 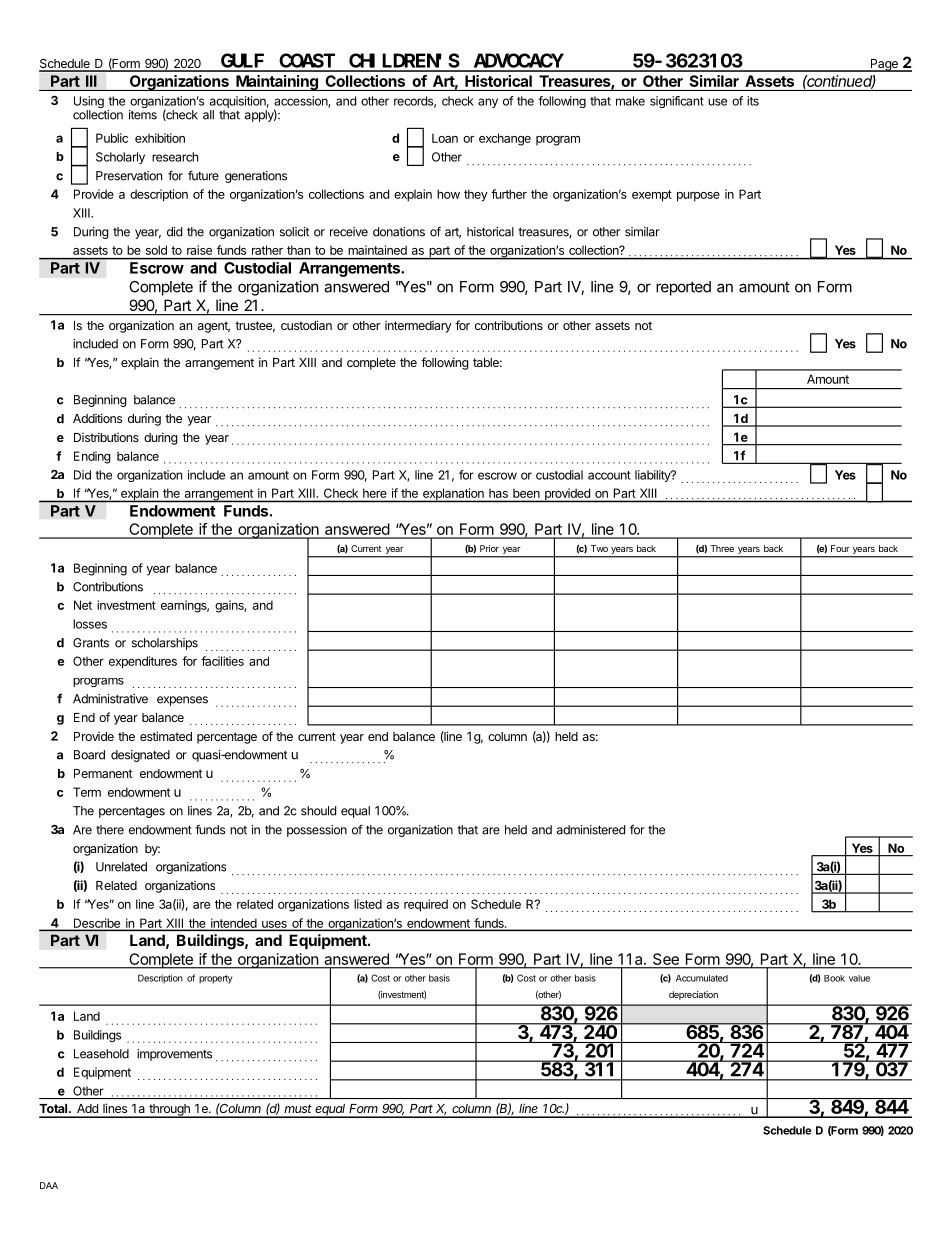 What do you see at coordinates (169, 1111) in the screenshot?
I see `through` at bounding box center [169, 1111].
